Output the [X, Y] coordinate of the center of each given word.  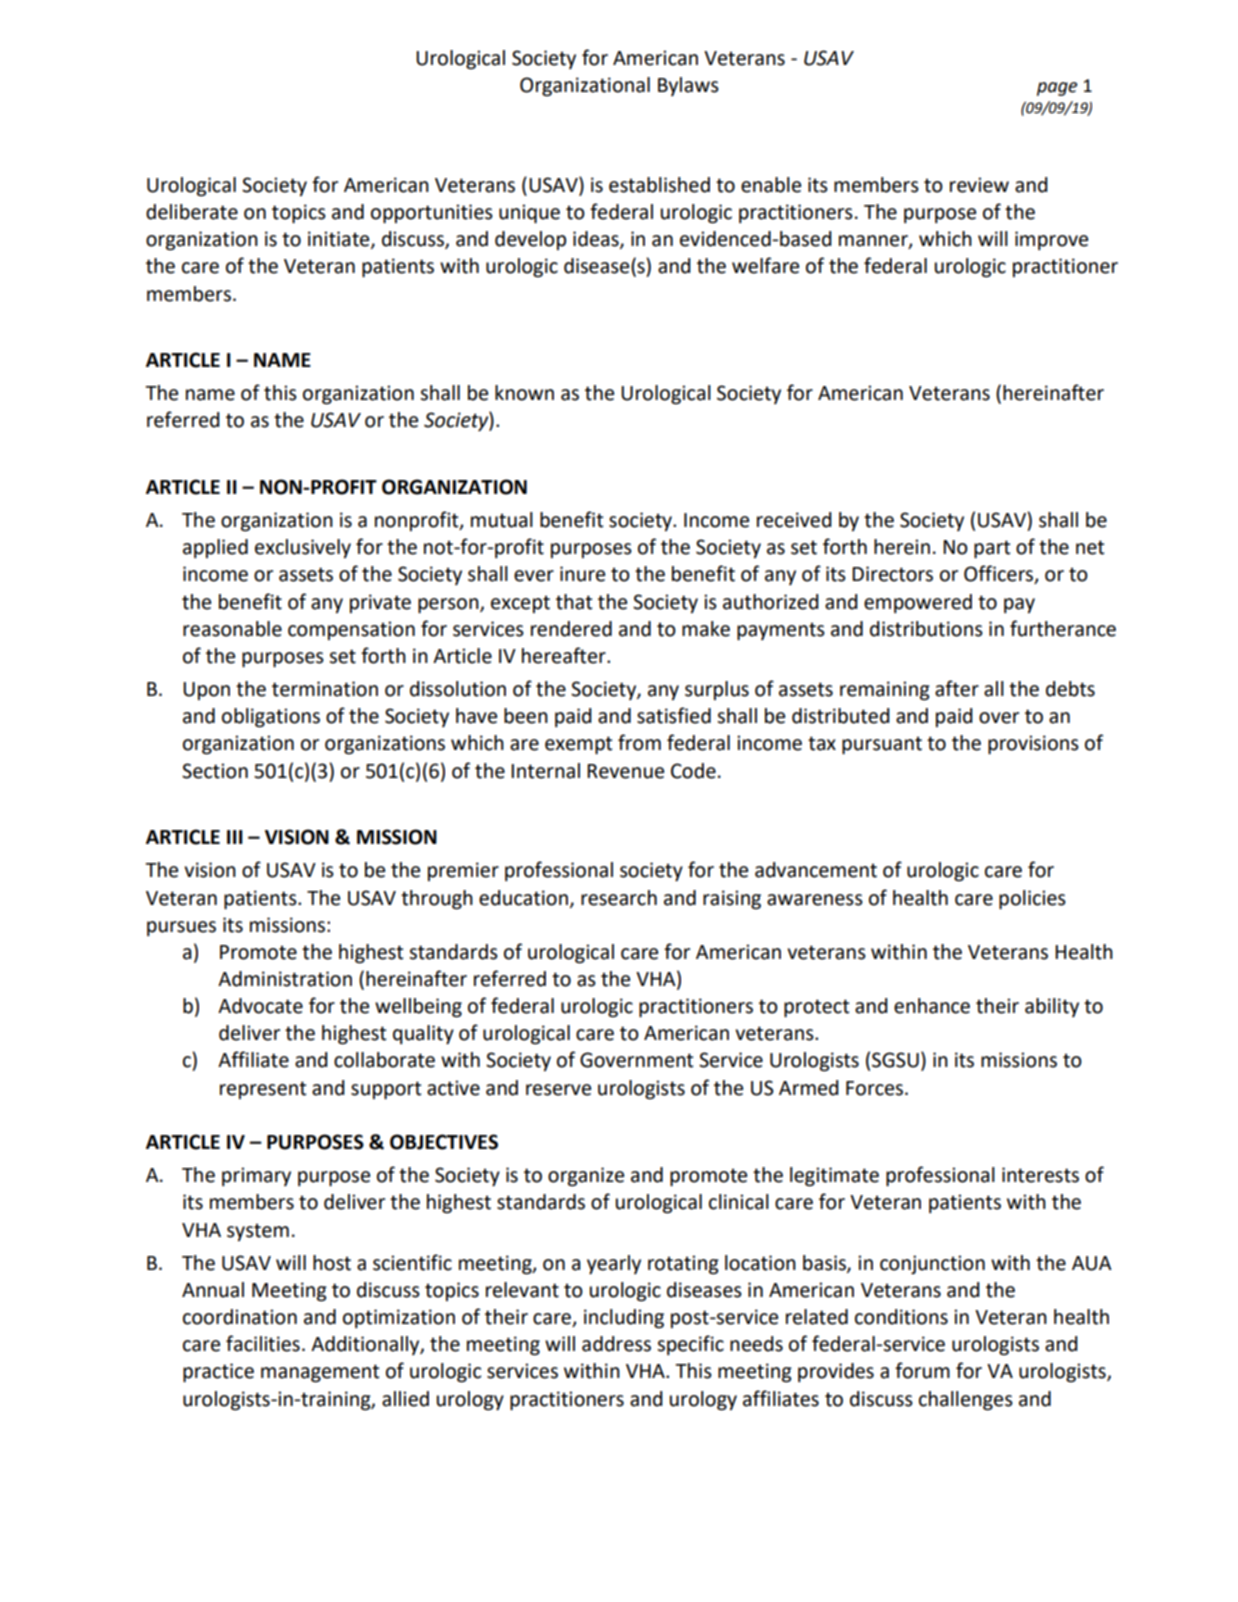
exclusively [303, 548]
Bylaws [688, 86]
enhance [932, 1006]
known [524, 393]
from [639, 742]
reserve [558, 1090]
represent [263, 1090]
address [616, 1344]
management [320, 1373]
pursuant [882, 745]
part [992, 549]
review [979, 185]
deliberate [192, 212]
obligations [271, 718]
